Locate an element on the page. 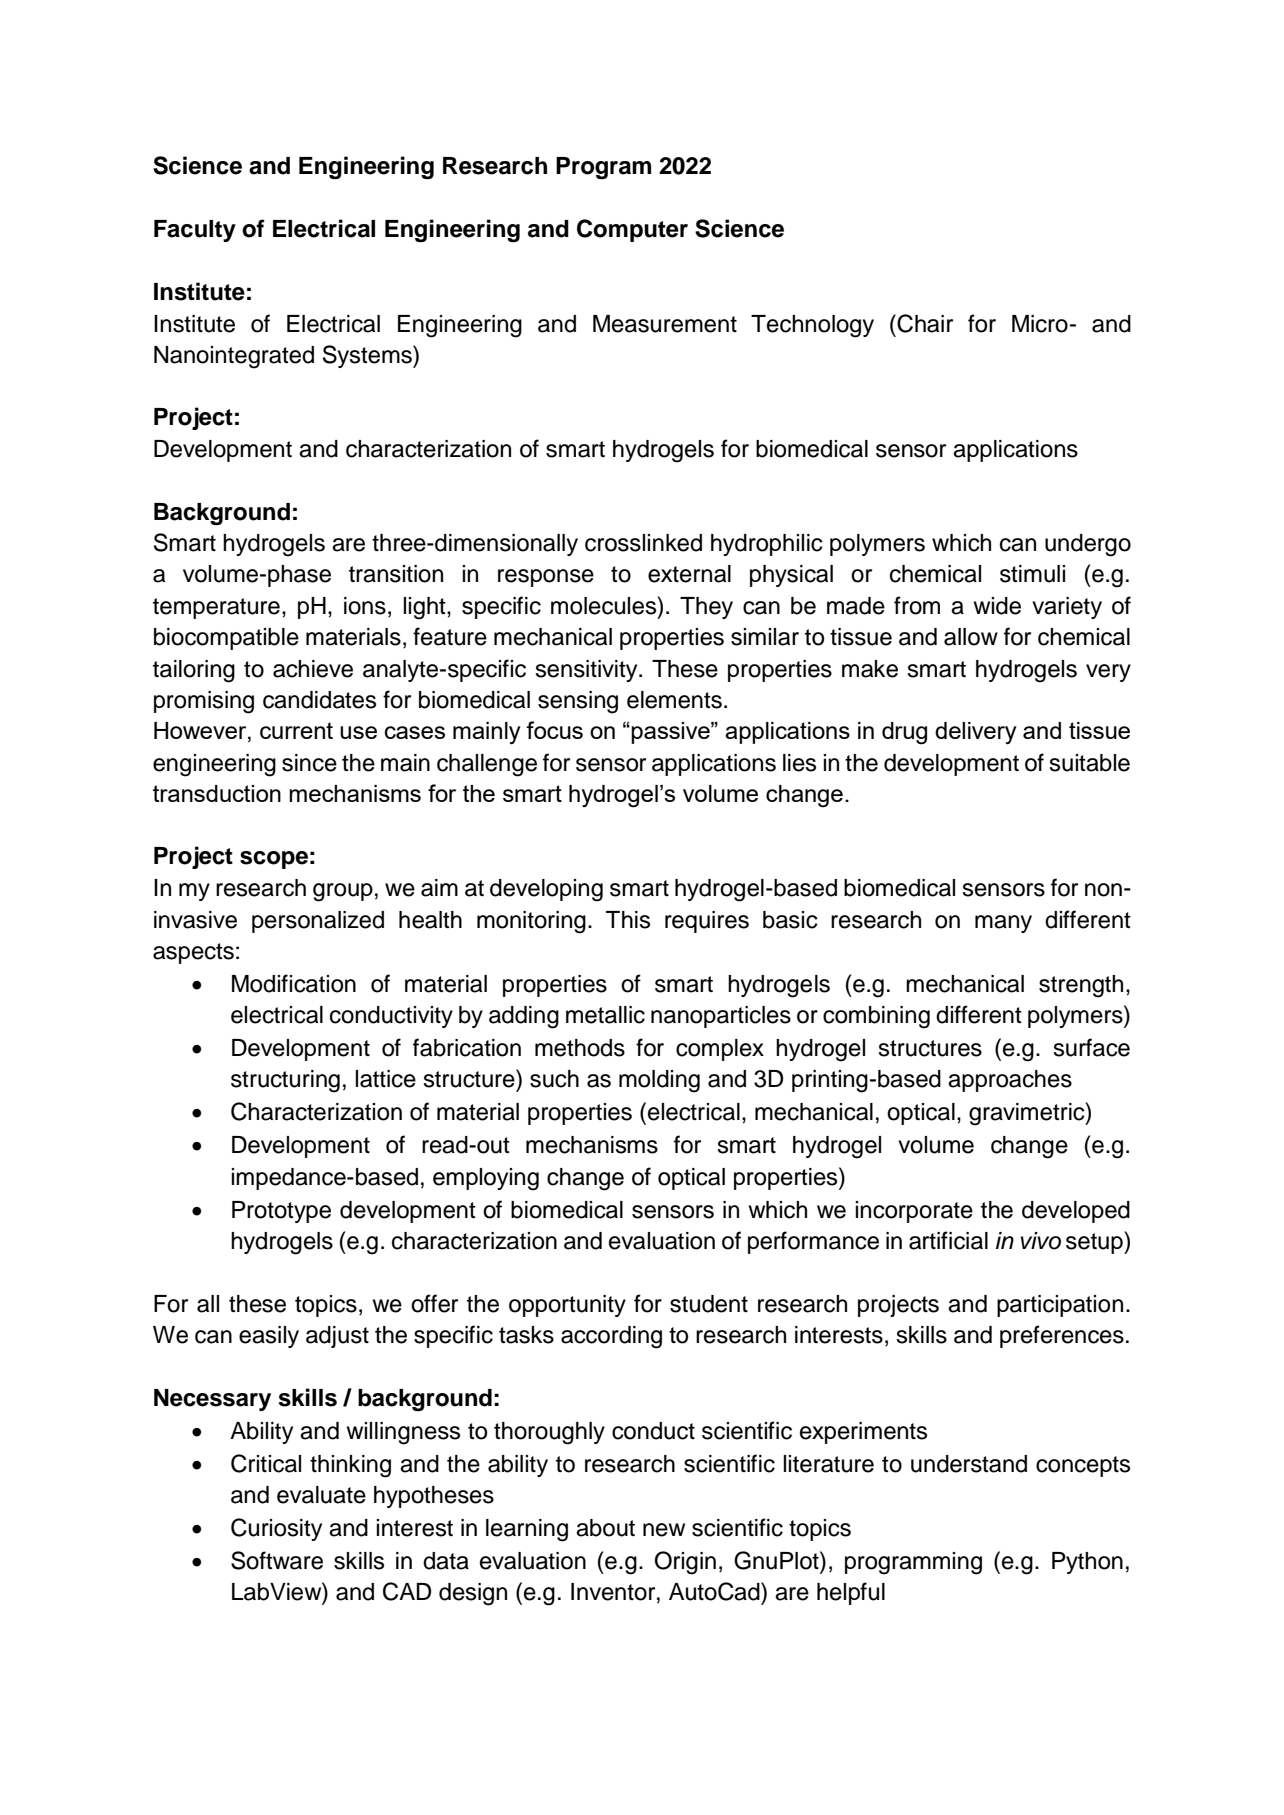  structuring is located at coordinates (285, 1081).
